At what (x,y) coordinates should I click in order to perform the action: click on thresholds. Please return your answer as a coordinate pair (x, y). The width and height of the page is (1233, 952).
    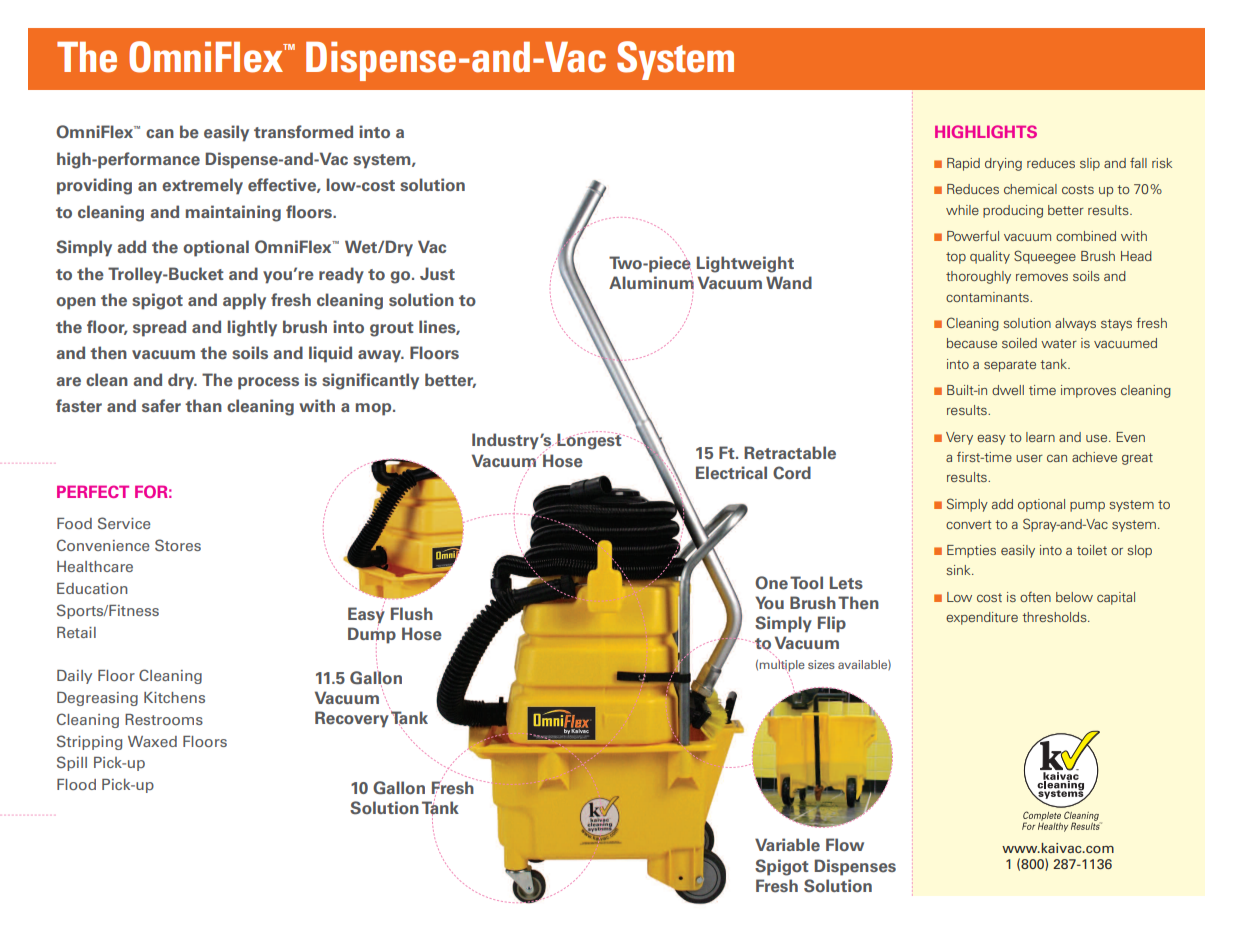
    Looking at the image, I should click on (1055, 617).
